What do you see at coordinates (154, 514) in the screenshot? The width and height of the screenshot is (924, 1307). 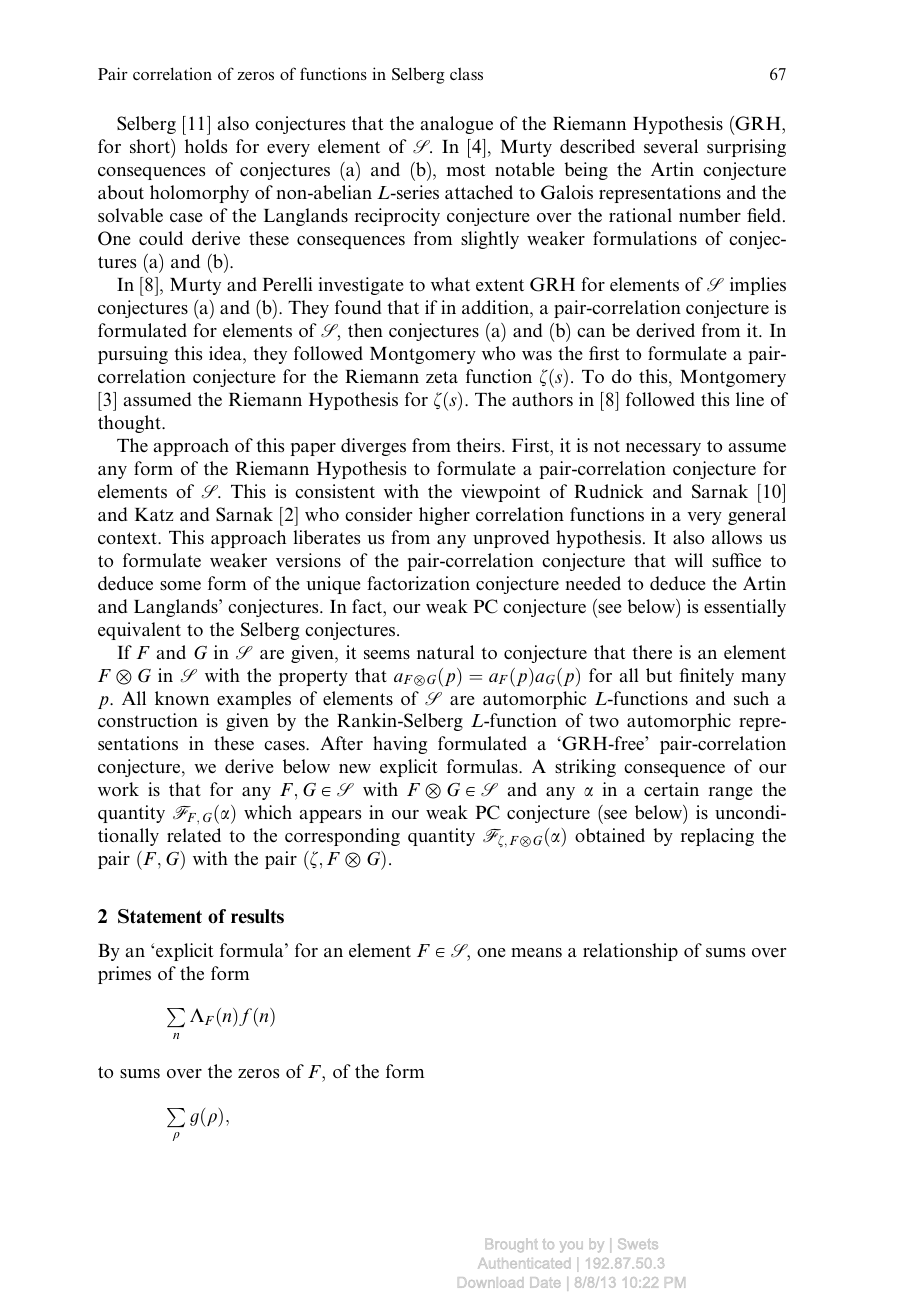 I see `Katz` at bounding box center [154, 514].
